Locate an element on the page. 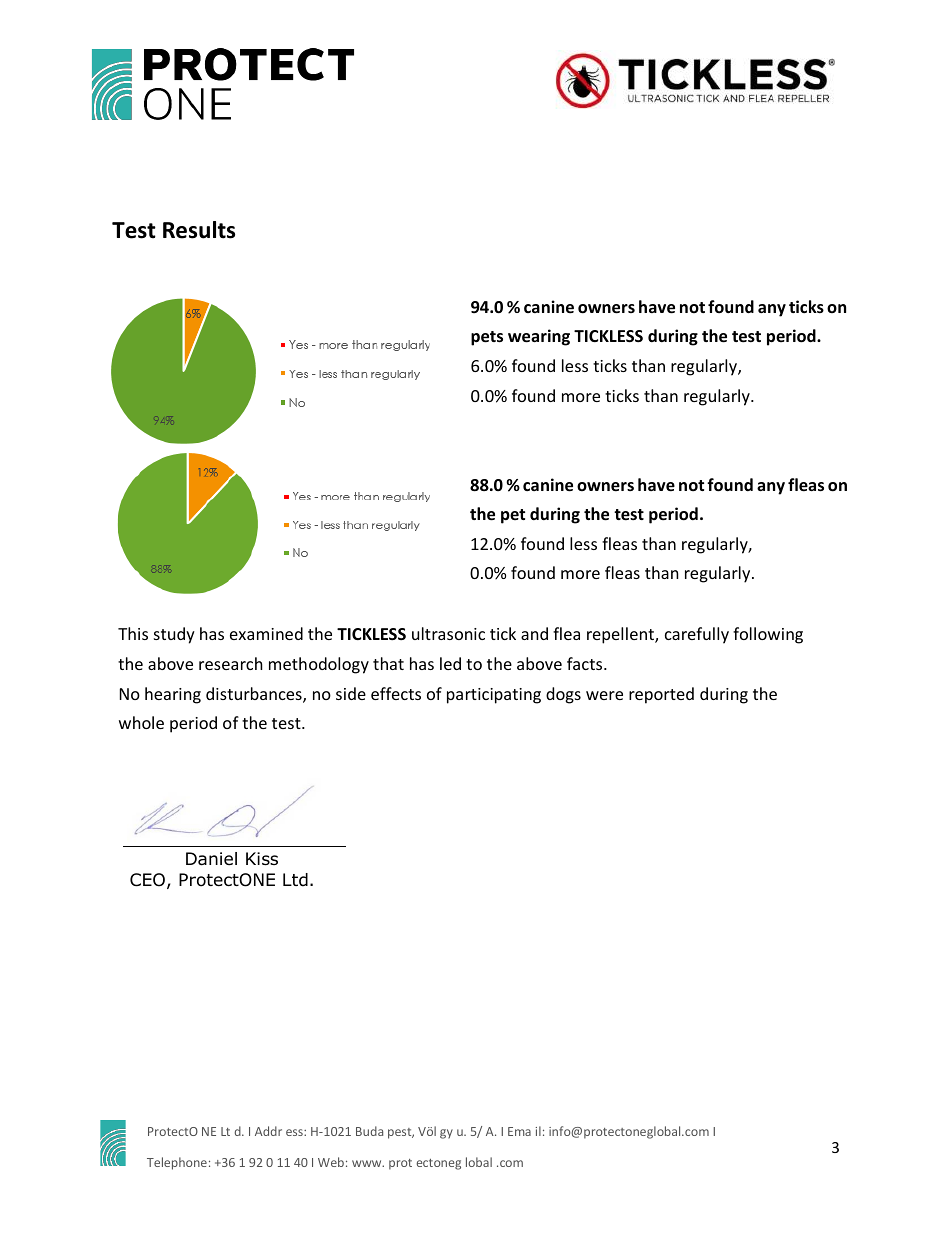 The width and height of the image is (952, 1233). study is located at coordinates (174, 635).
